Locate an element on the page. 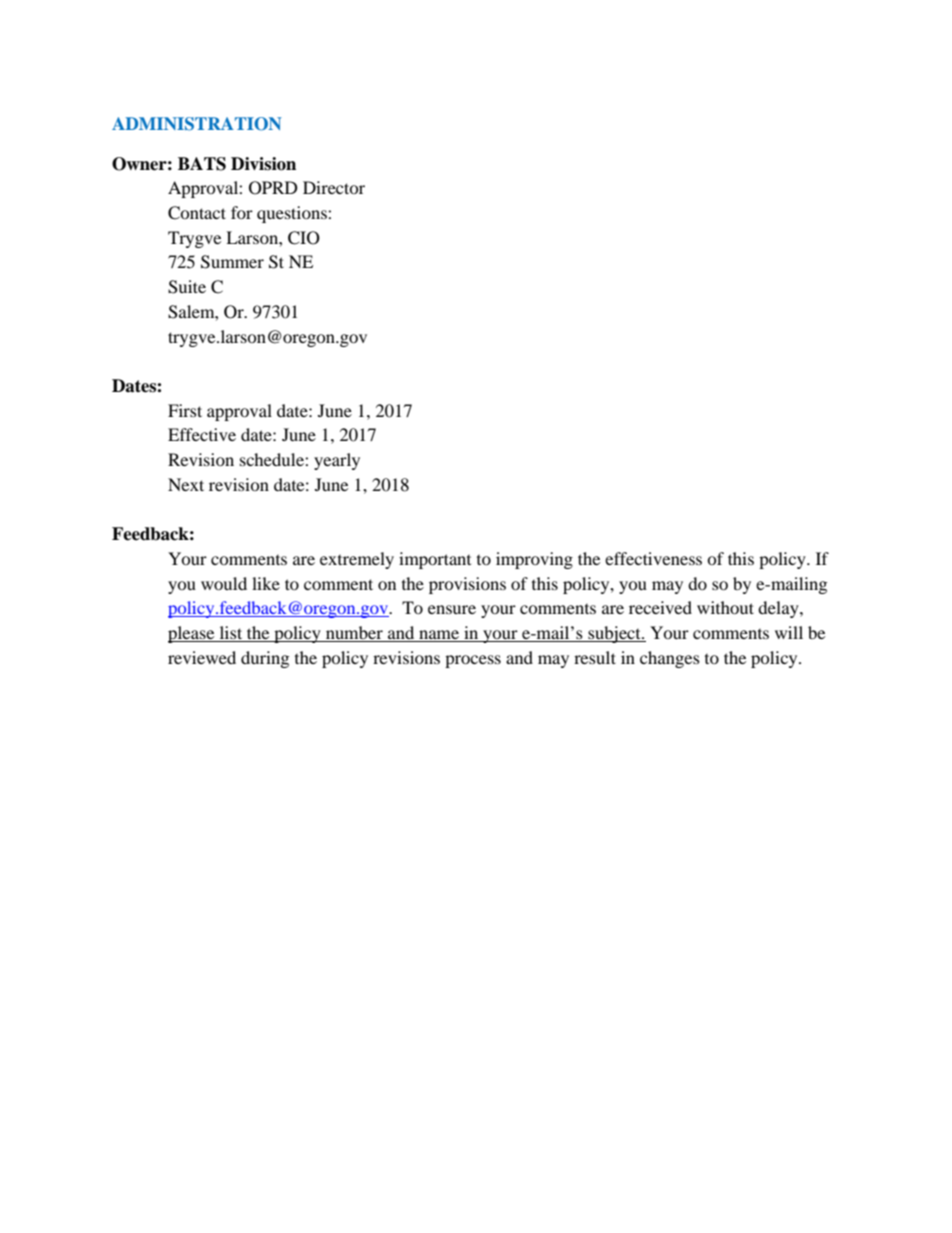  First is located at coordinates (185, 410).
